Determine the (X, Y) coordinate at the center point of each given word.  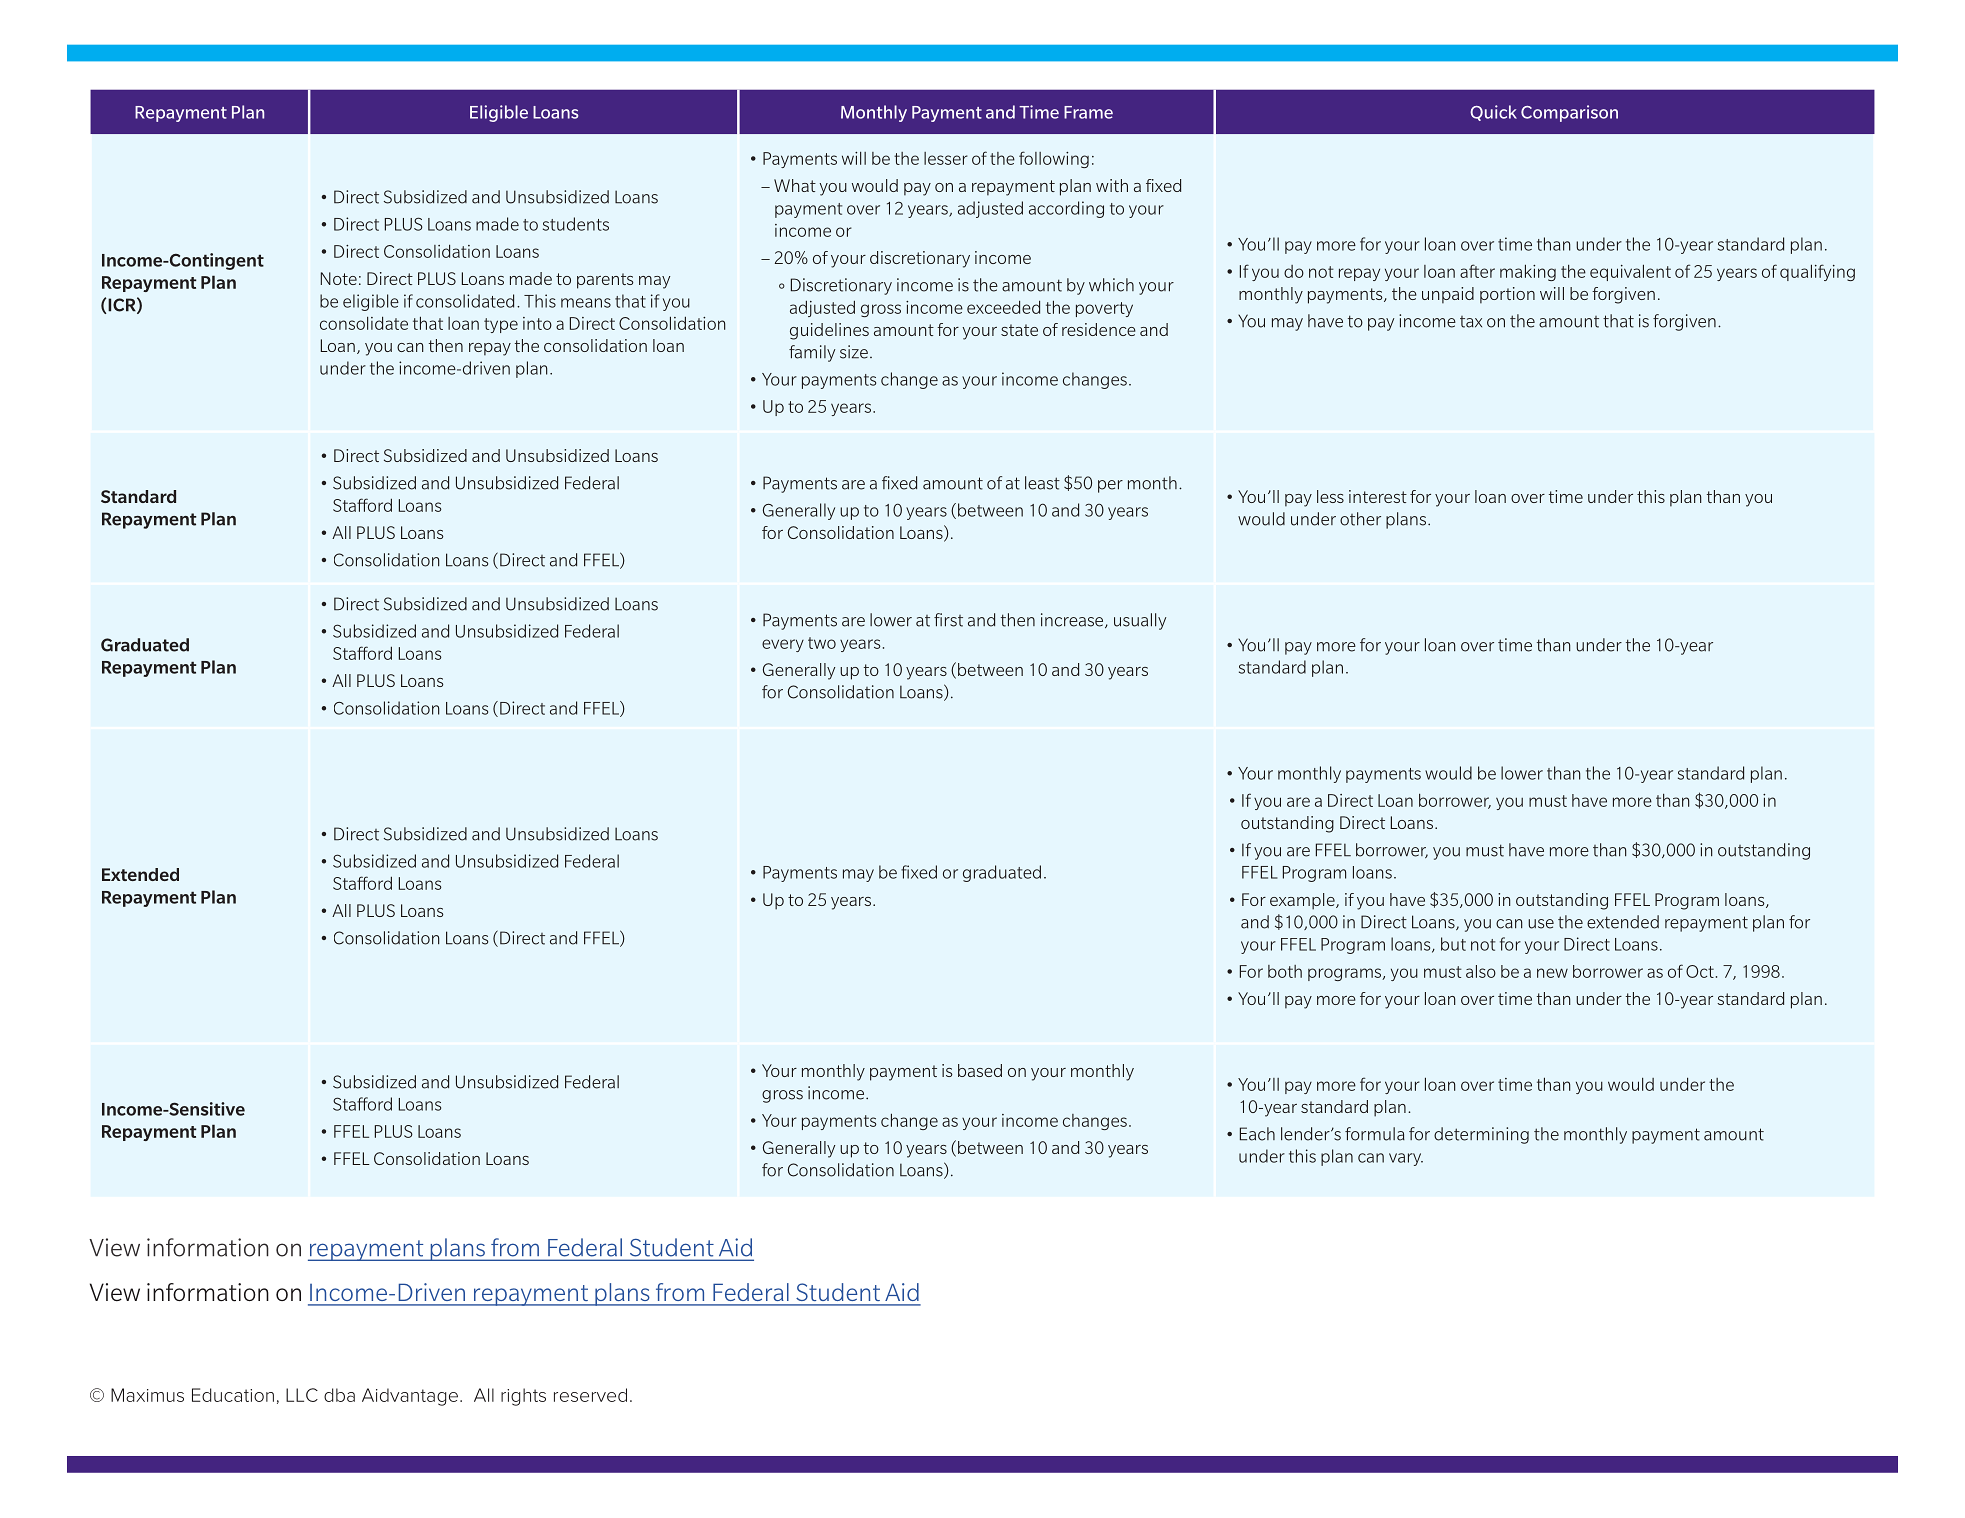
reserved (590, 1395)
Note (339, 278)
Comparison (1569, 113)
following (1054, 159)
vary (1406, 1159)
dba (339, 1395)
